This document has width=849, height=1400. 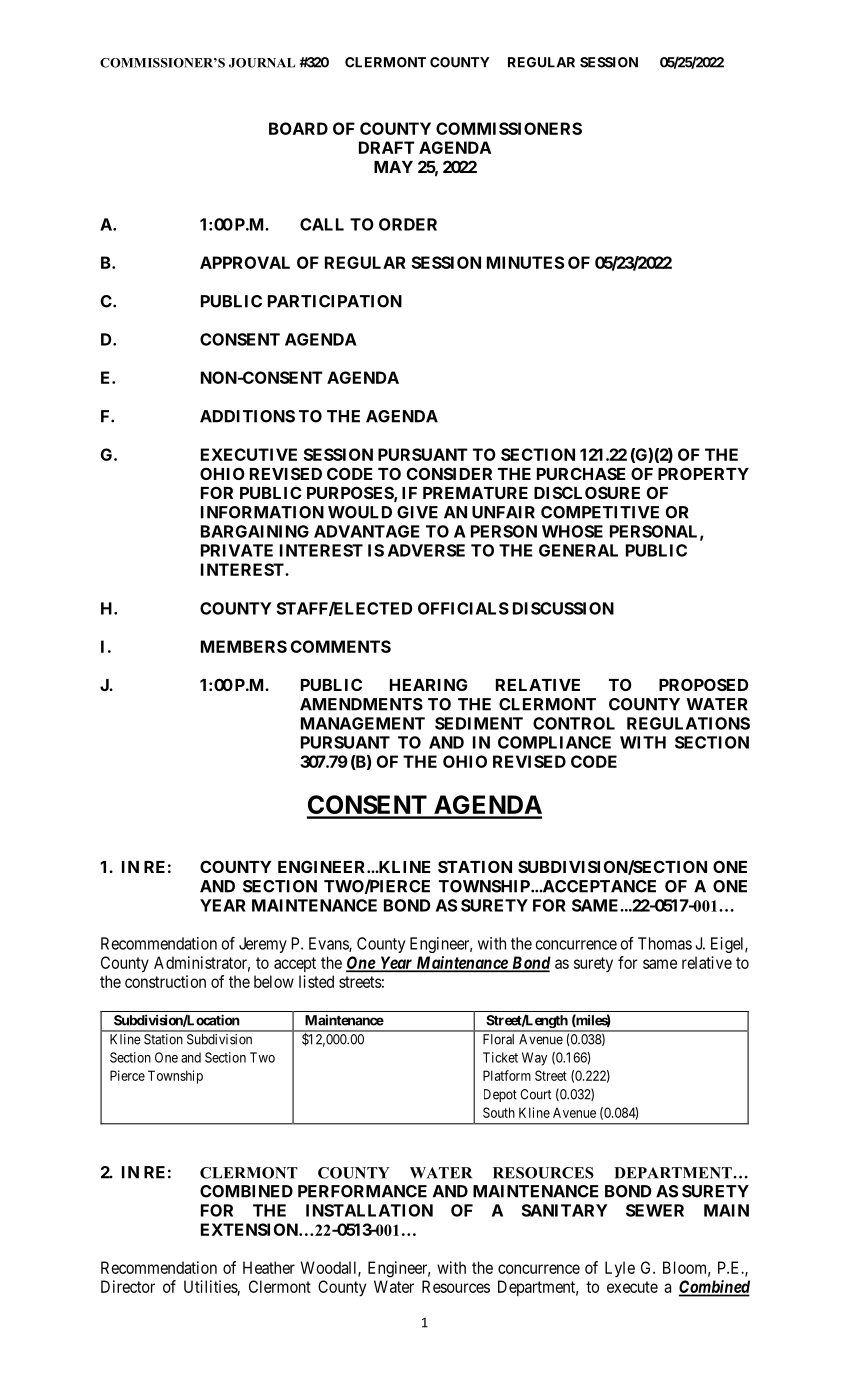 I want to click on MEMBERS, so click(x=244, y=646).
